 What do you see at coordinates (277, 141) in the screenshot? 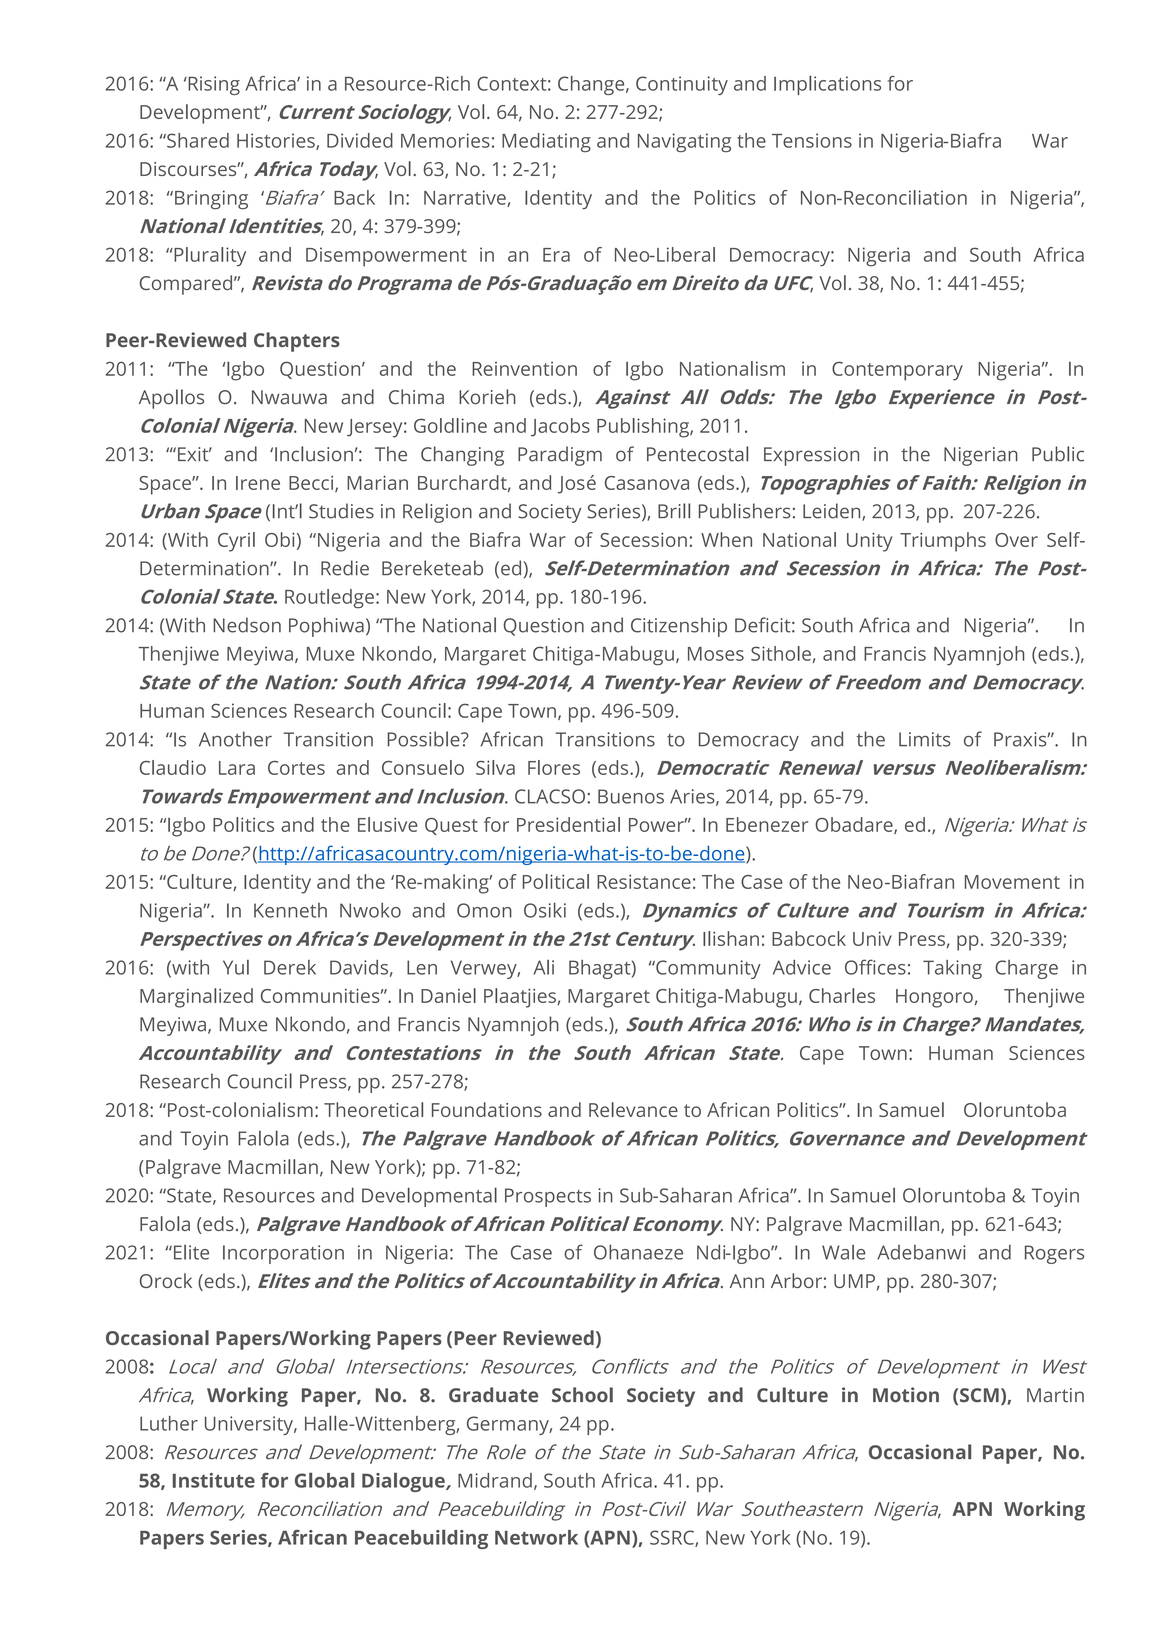
I see `Histories` at bounding box center [277, 141].
